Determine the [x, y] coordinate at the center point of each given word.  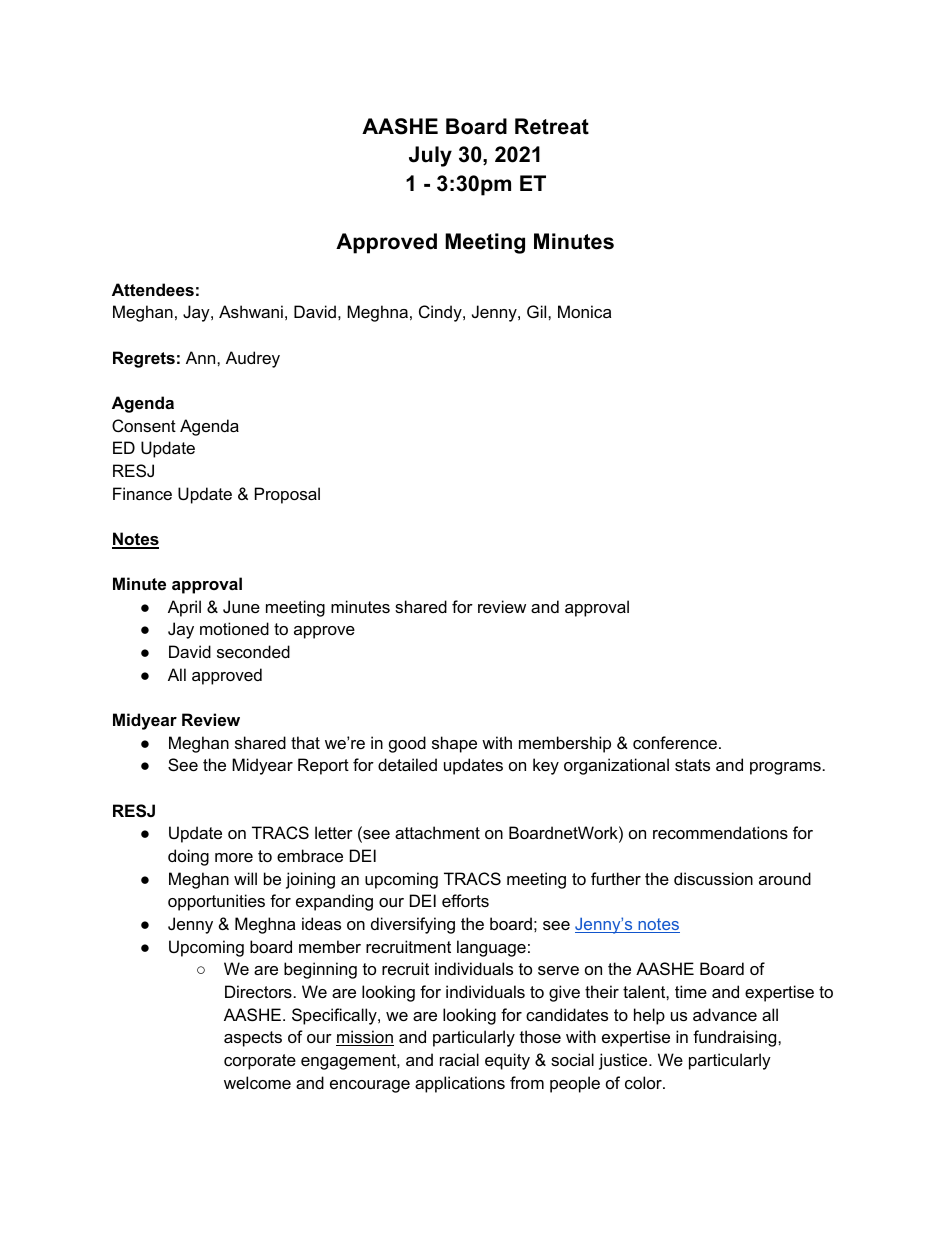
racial [459, 1059]
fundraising [736, 1038]
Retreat [552, 126]
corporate [260, 1062]
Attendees [153, 289]
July [430, 156]
